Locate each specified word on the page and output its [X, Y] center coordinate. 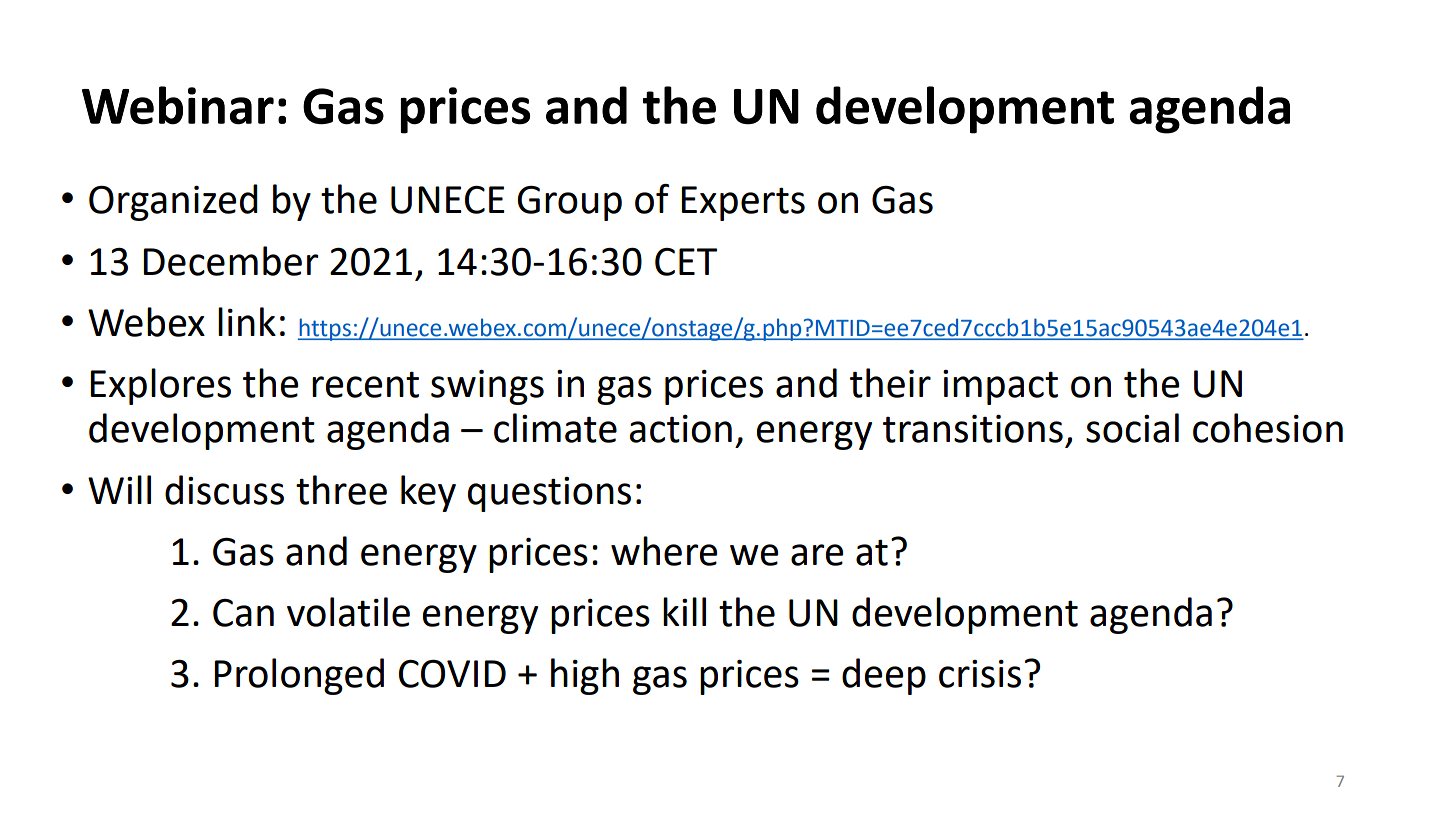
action [680, 429]
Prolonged [299, 676]
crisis [980, 674]
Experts [743, 203]
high [585, 676]
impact [1000, 387]
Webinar [178, 105]
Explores [160, 386]
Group [569, 203]
